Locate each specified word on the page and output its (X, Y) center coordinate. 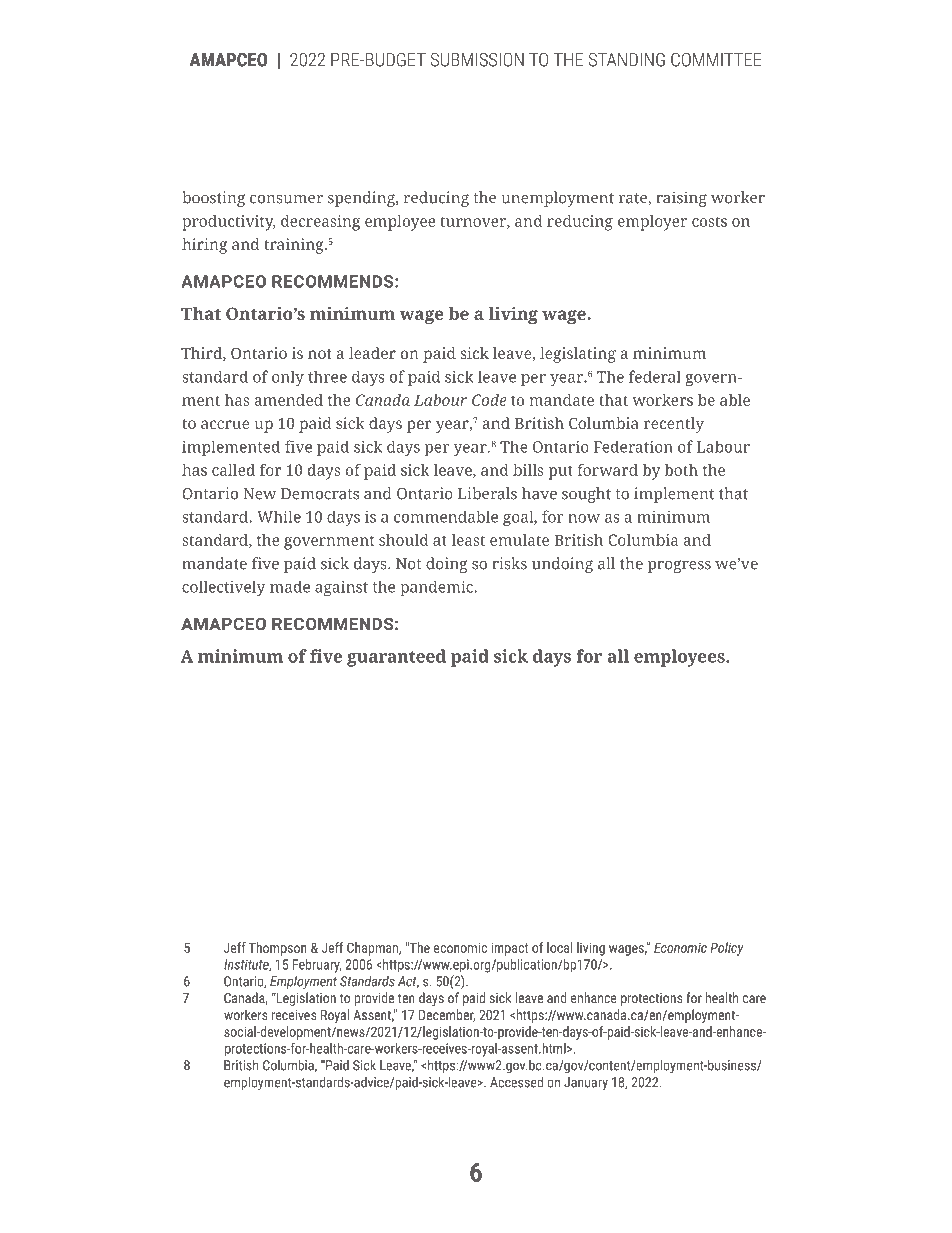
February (317, 966)
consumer (286, 199)
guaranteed (396, 658)
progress (679, 566)
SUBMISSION (477, 59)
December (447, 1015)
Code (489, 400)
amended (288, 400)
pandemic (438, 588)
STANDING (627, 59)
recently (674, 425)
